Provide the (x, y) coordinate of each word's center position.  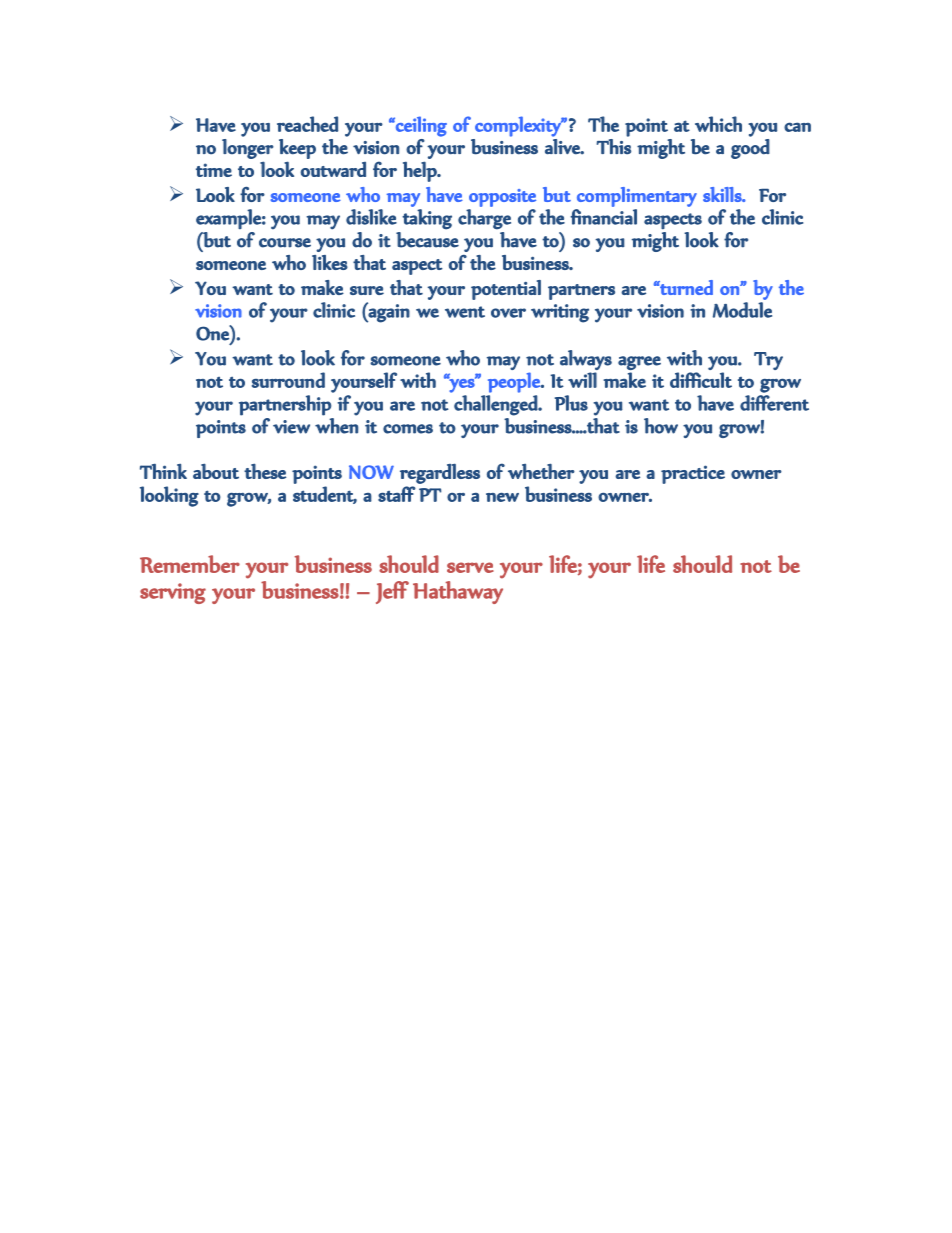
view (291, 427)
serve (470, 567)
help (421, 171)
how (661, 426)
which (718, 124)
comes (408, 429)
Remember (190, 564)
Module (742, 310)
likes (330, 262)
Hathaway (458, 592)
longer (248, 149)
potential (506, 290)
